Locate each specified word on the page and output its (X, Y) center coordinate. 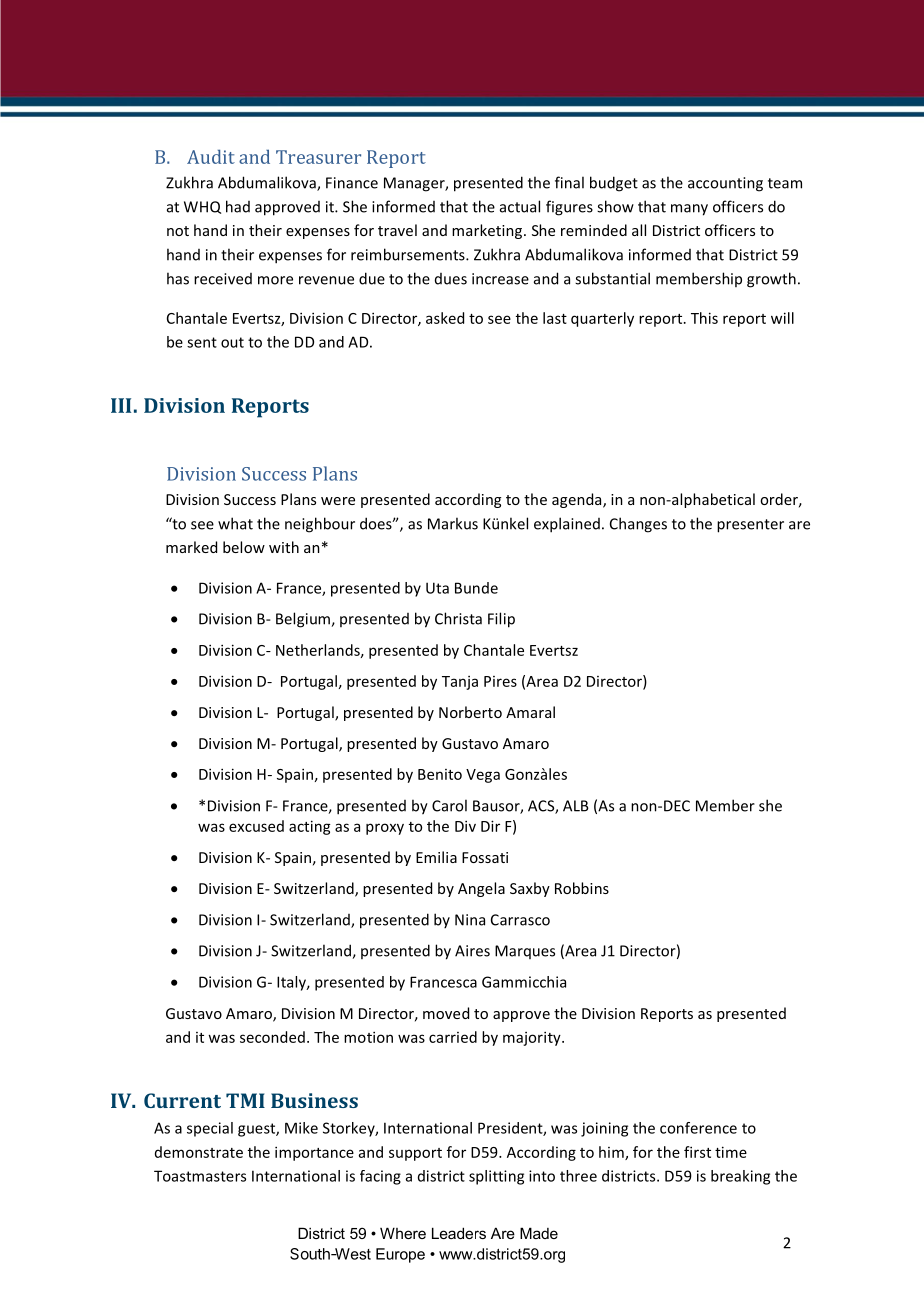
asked (445, 318)
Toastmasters (200, 1176)
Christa (458, 618)
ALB (576, 806)
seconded (272, 1037)
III (121, 405)
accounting (725, 184)
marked (191, 547)
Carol (449, 805)
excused (256, 826)
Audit (211, 156)
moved (446, 1013)
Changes (638, 525)
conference (698, 1128)
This (704, 318)
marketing (488, 231)
